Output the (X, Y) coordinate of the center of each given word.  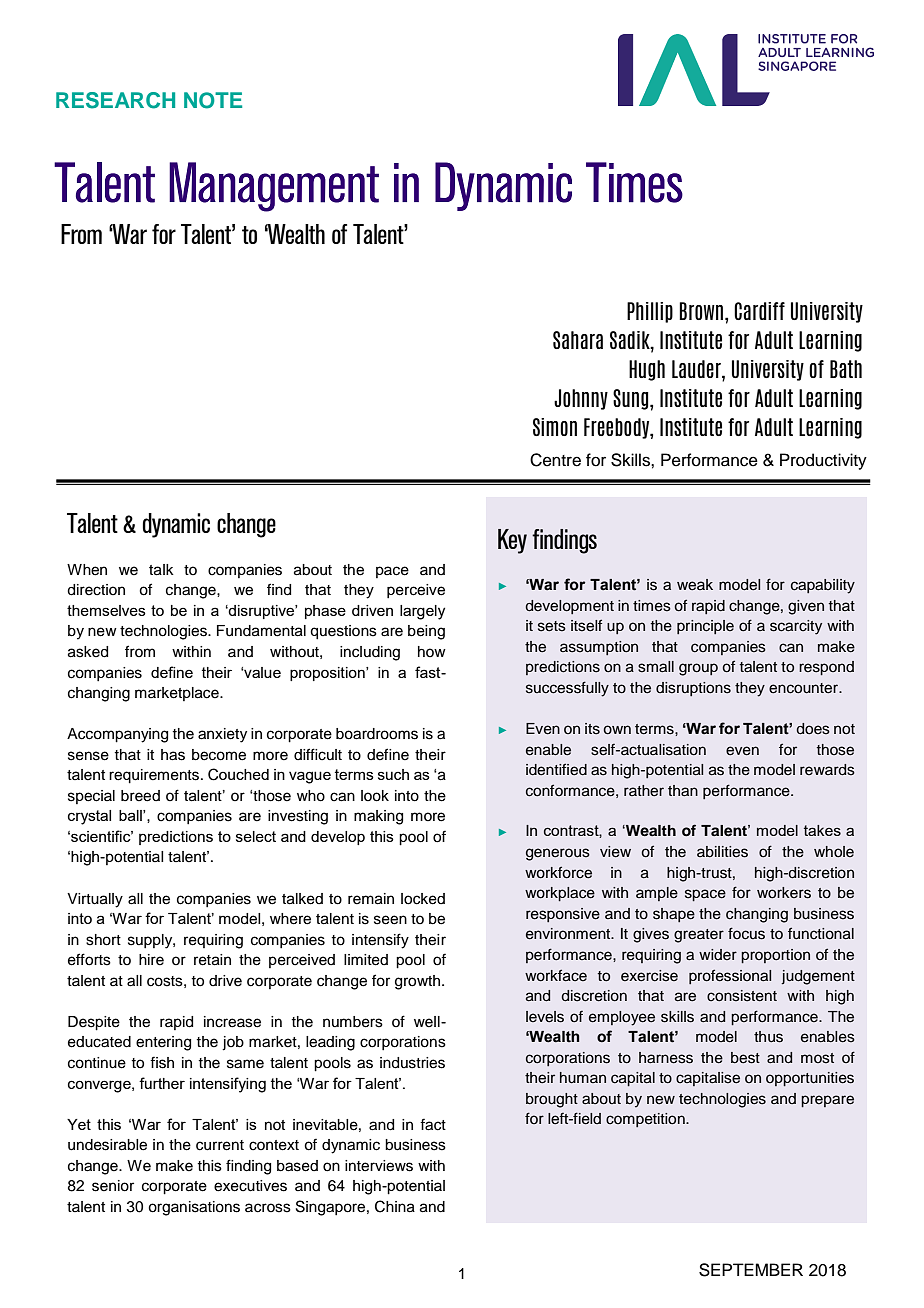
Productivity (823, 461)
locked (423, 899)
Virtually (95, 900)
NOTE (213, 100)
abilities (722, 852)
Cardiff (759, 311)
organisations (194, 1208)
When (87, 570)
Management (274, 187)
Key (512, 541)
